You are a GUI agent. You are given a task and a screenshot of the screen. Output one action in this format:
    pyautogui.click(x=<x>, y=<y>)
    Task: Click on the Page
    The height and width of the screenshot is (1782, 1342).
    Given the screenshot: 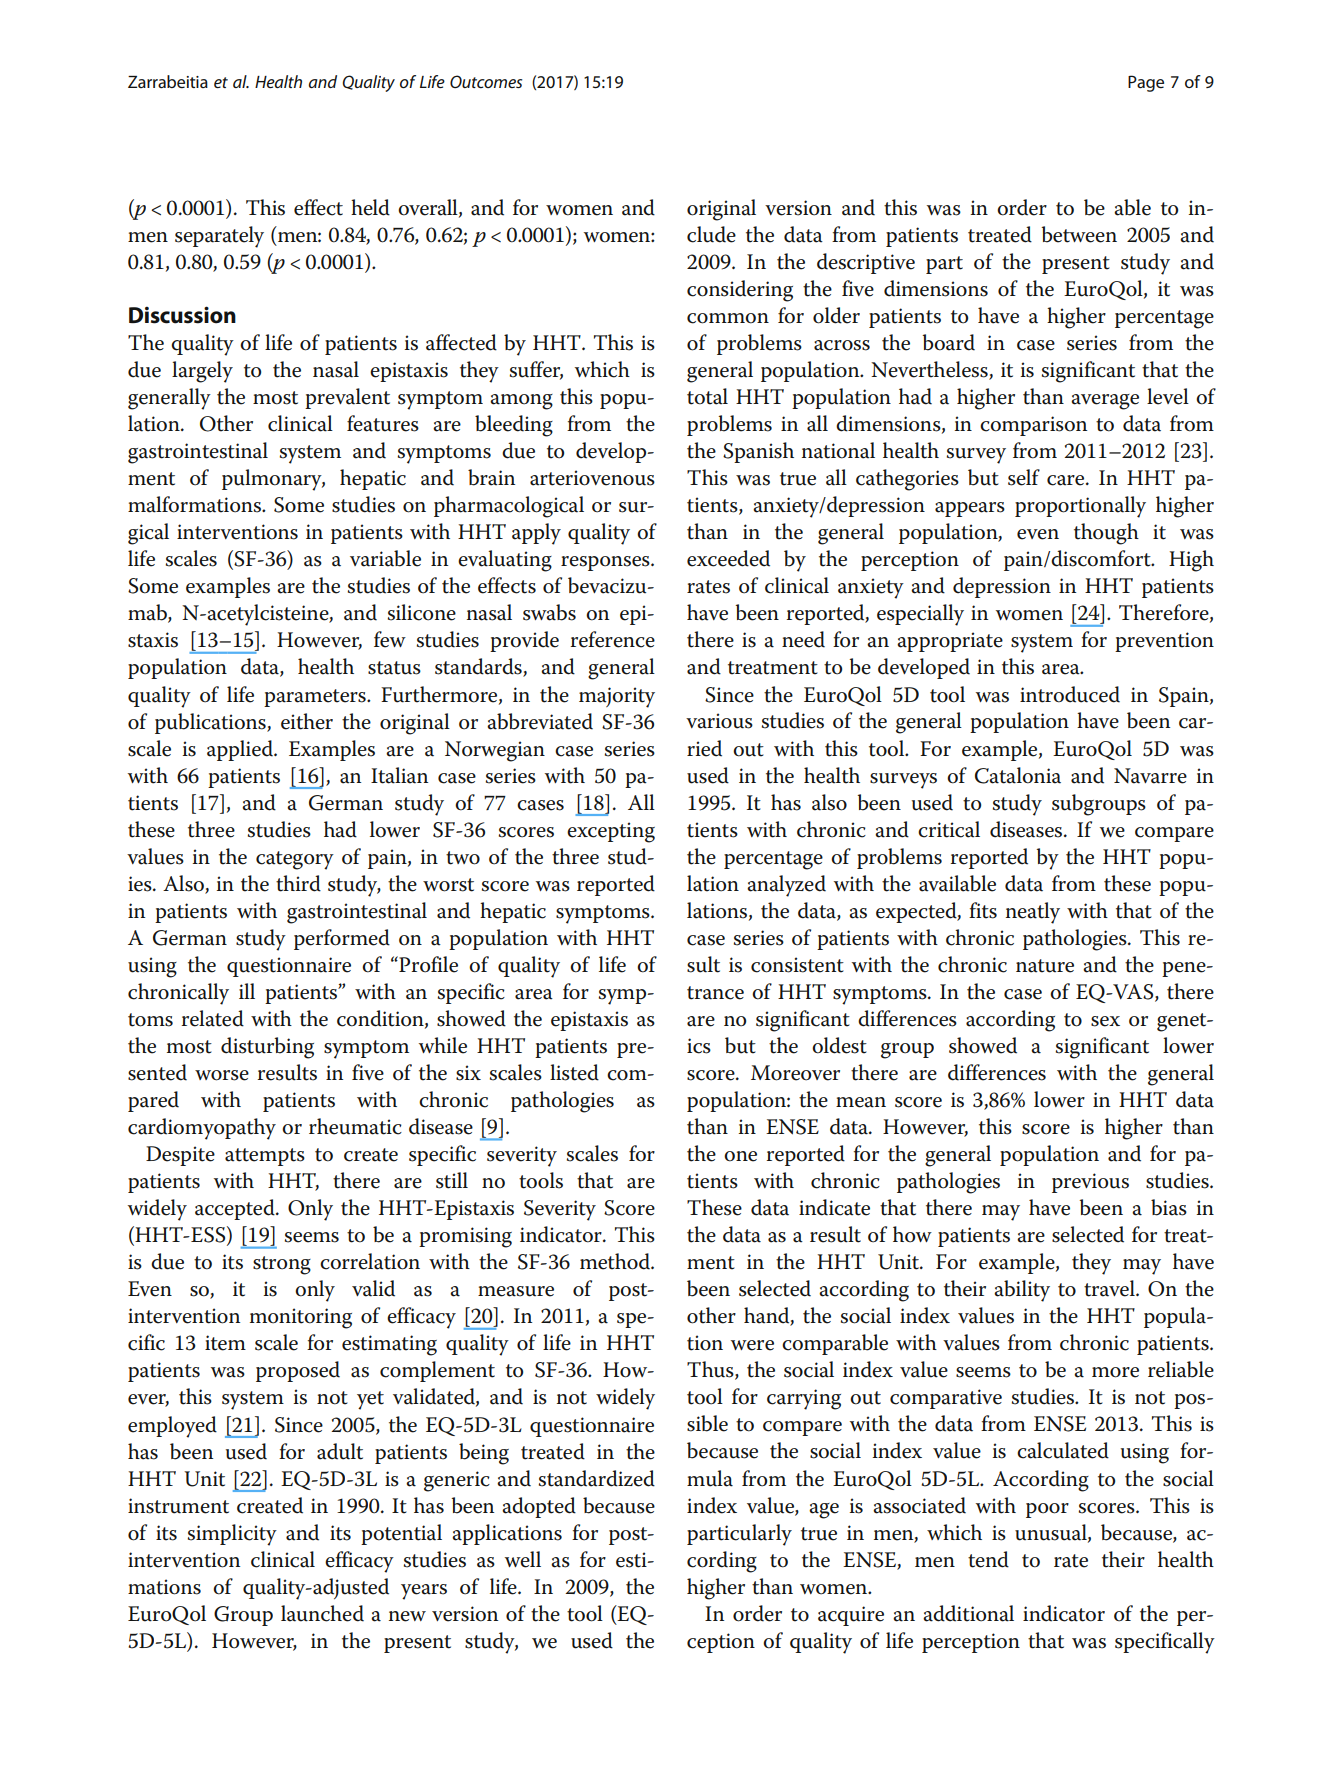 What is the action you would take?
    pyautogui.click(x=1146, y=83)
